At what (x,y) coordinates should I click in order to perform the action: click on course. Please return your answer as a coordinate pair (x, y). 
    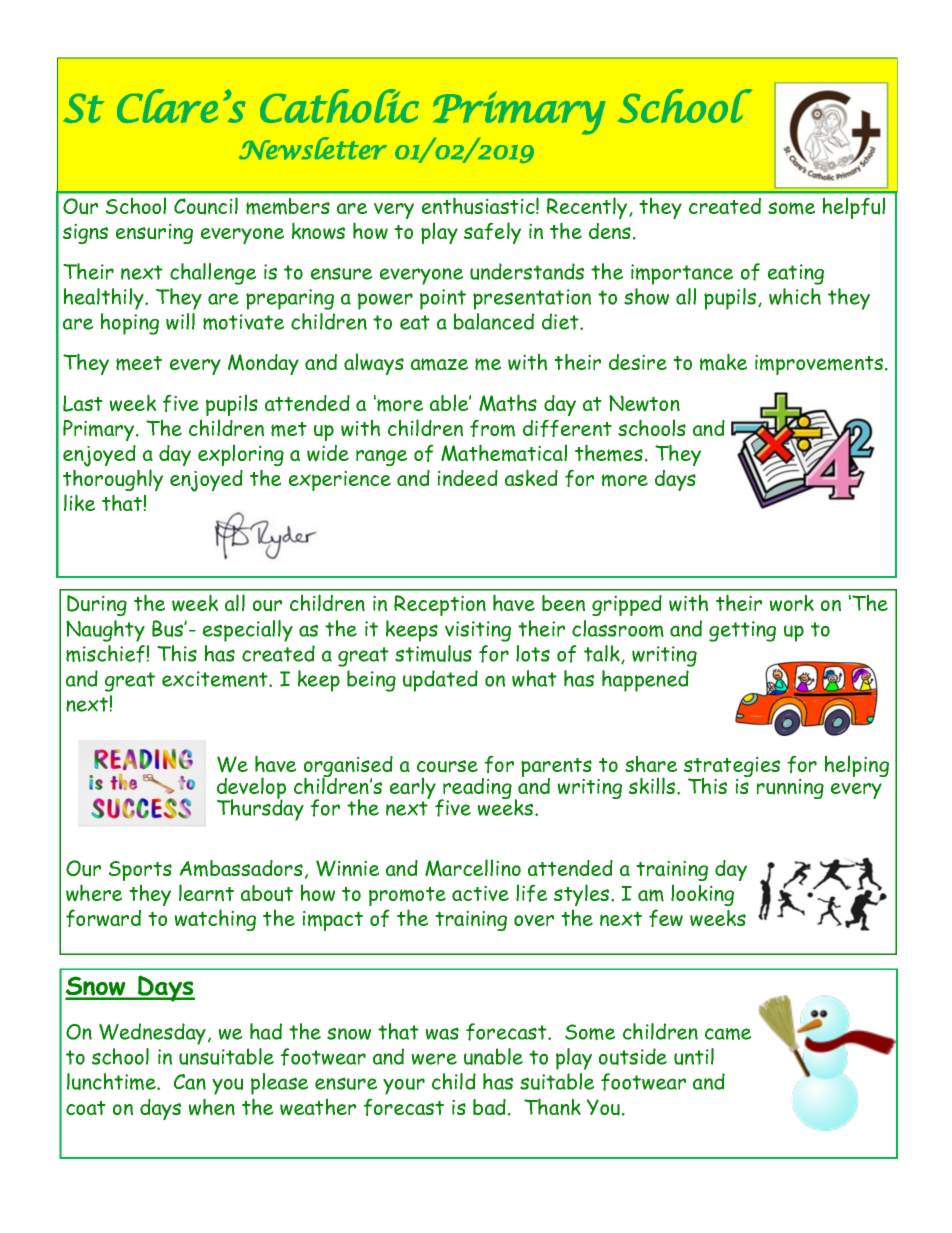
    Looking at the image, I should click on (447, 766).
